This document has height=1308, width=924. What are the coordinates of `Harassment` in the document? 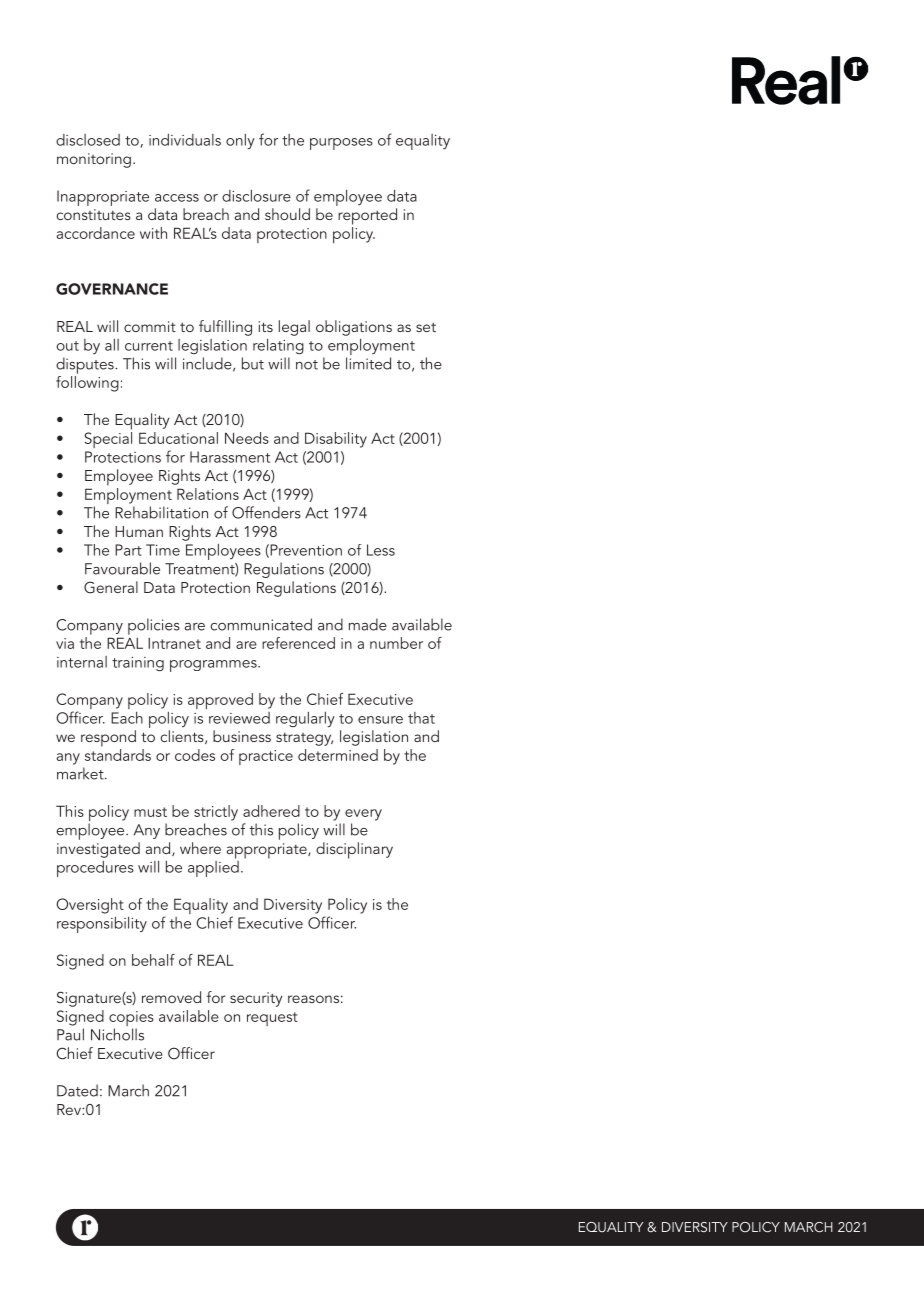 It's located at (230, 457).
